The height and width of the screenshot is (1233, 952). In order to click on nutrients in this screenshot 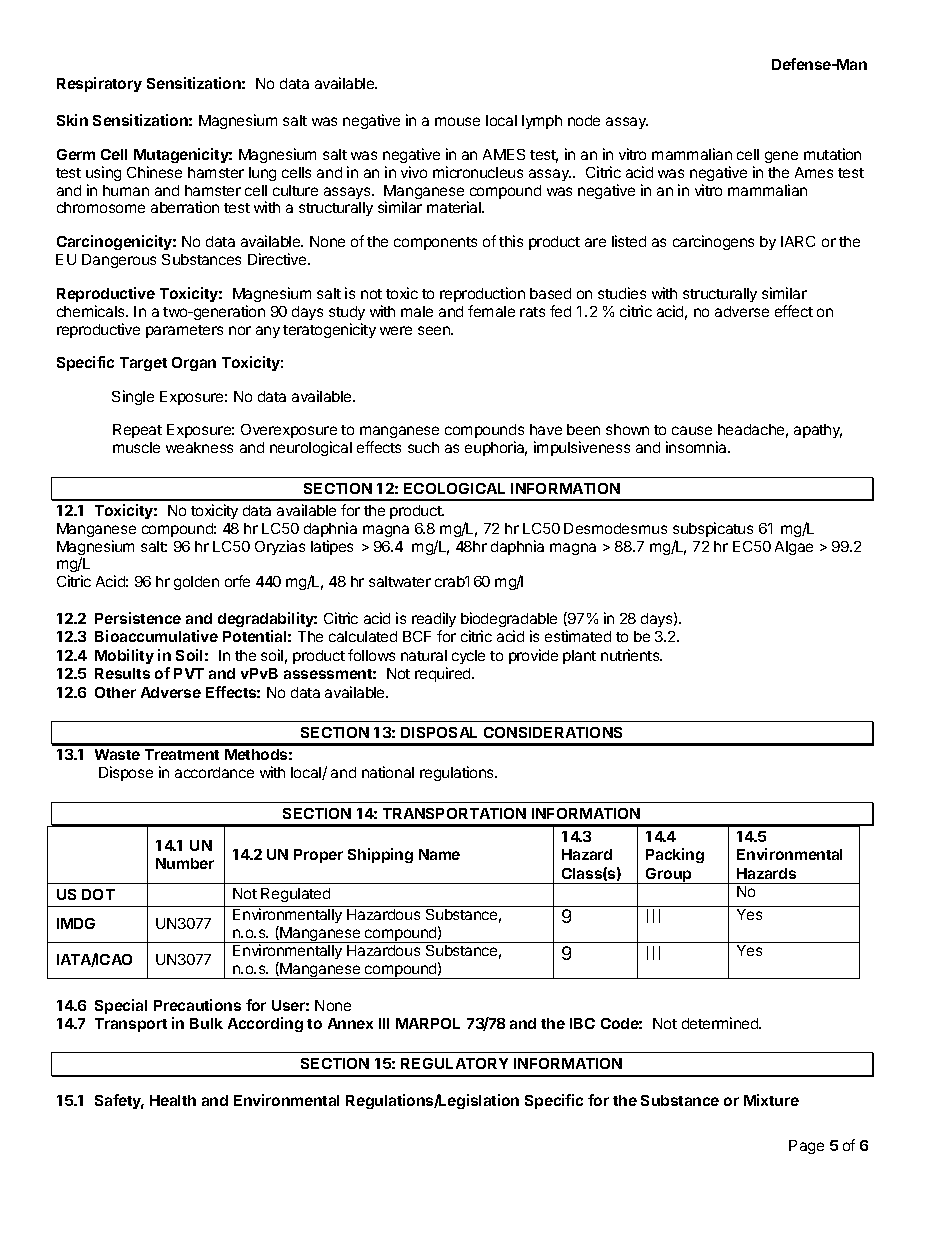, I will do `click(631, 655)`.
